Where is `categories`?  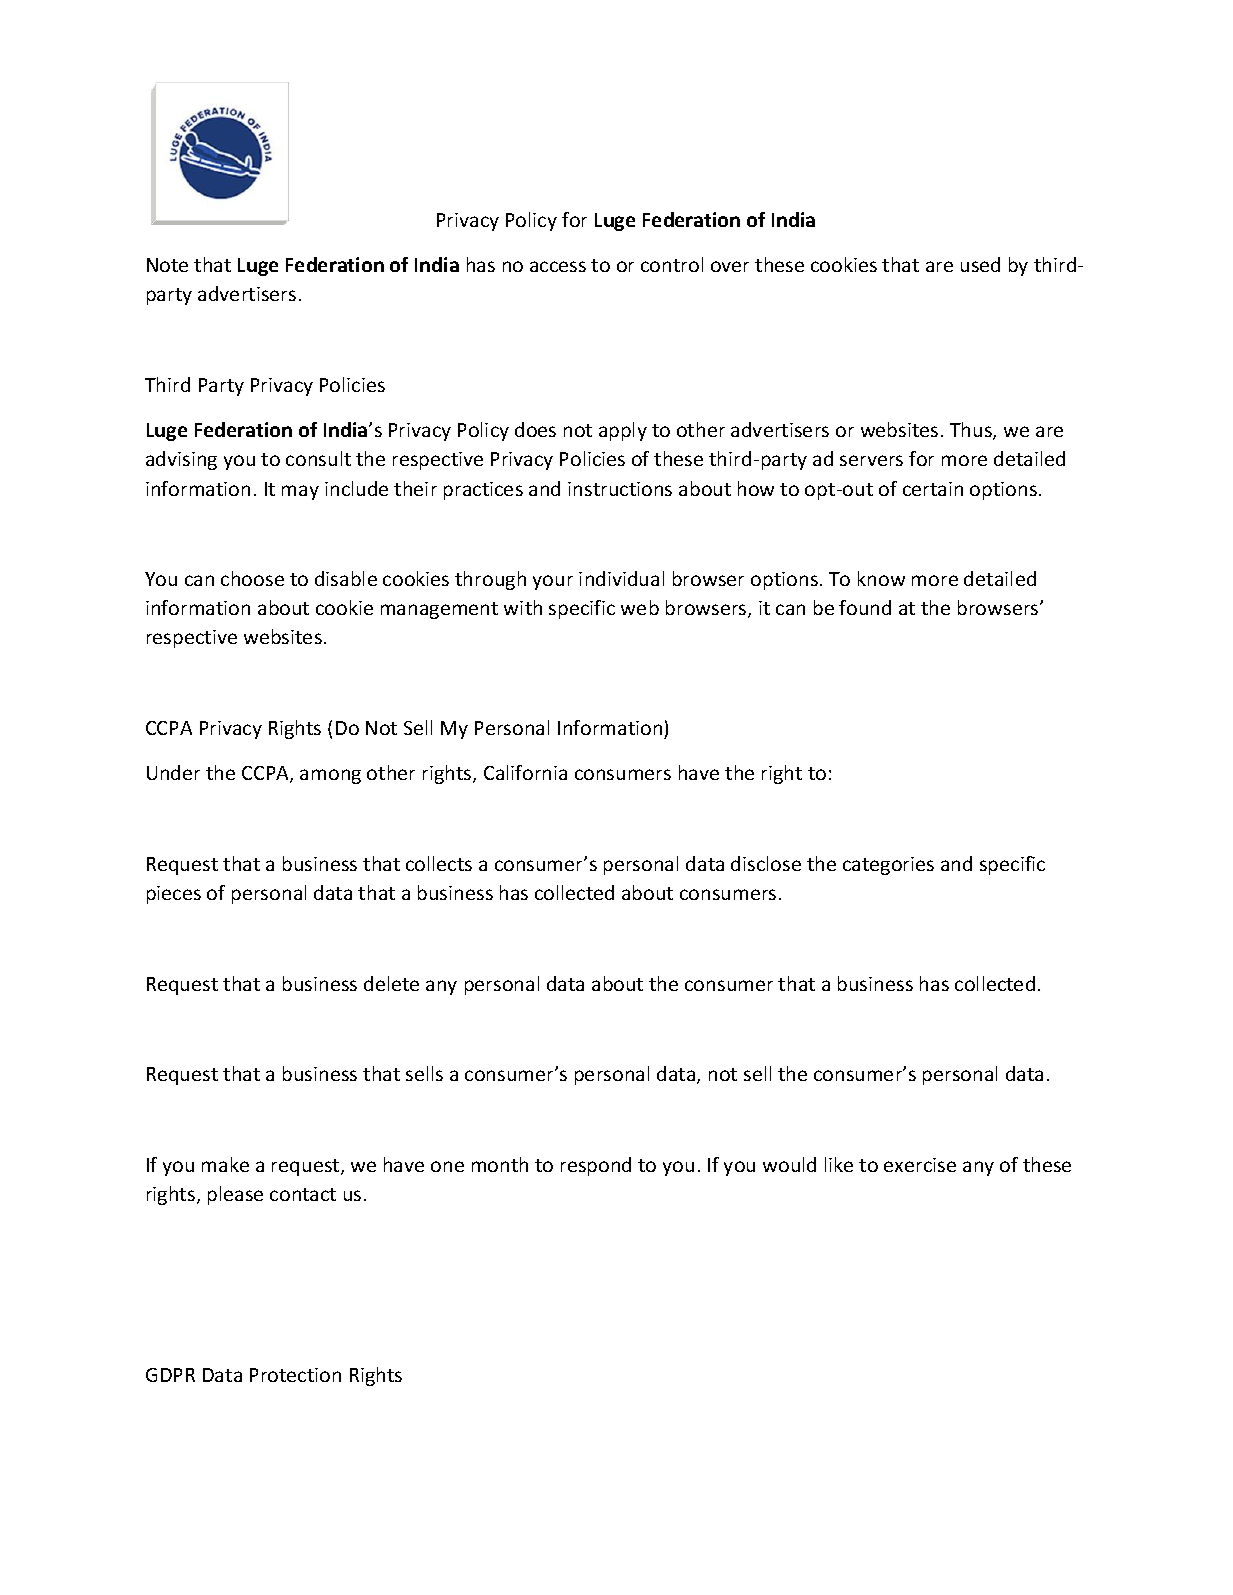
categories is located at coordinates (888, 866).
